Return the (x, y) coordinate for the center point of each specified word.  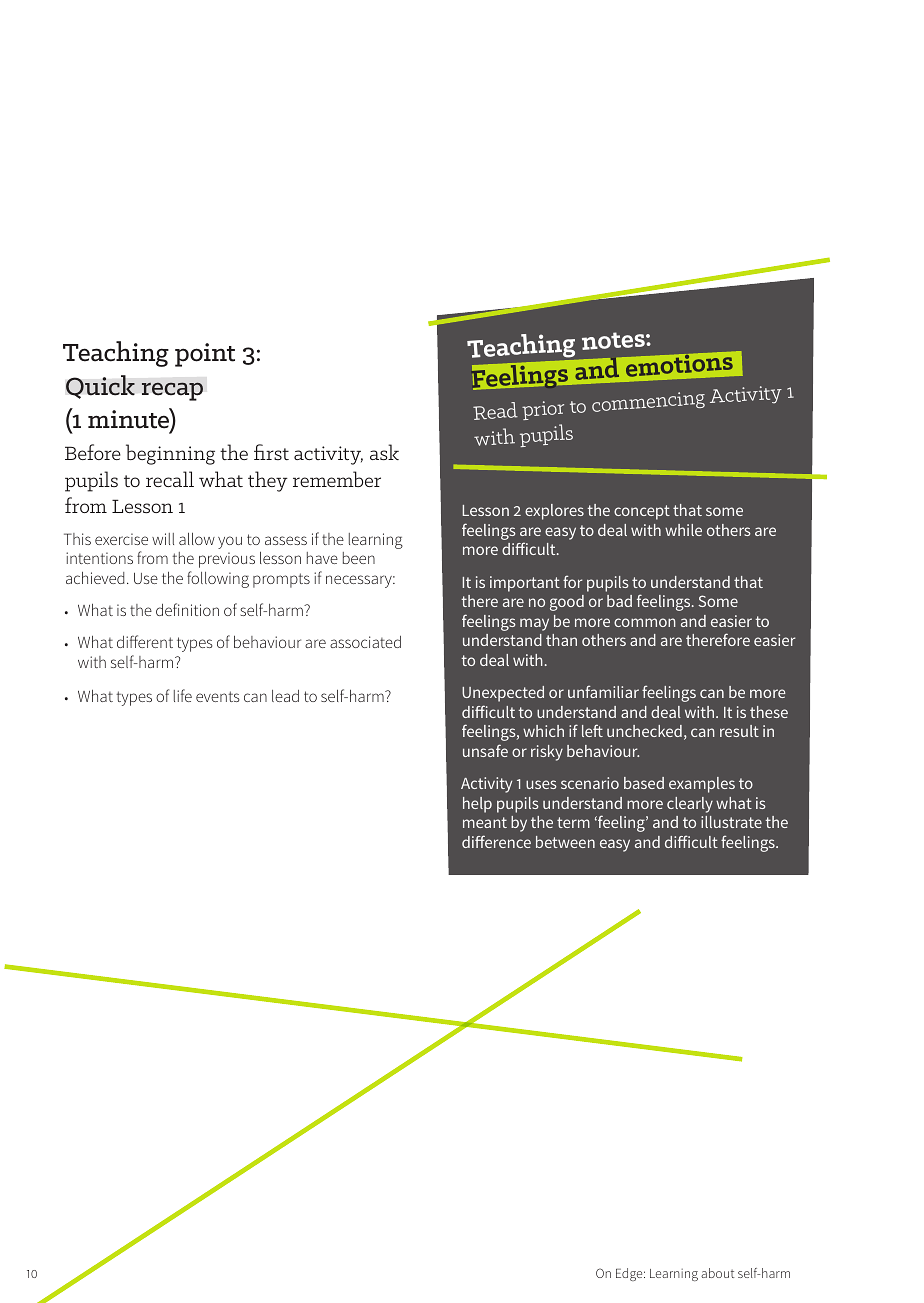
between (565, 842)
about (717, 1273)
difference (496, 841)
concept (642, 512)
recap (172, 391)
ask (384, 452)
